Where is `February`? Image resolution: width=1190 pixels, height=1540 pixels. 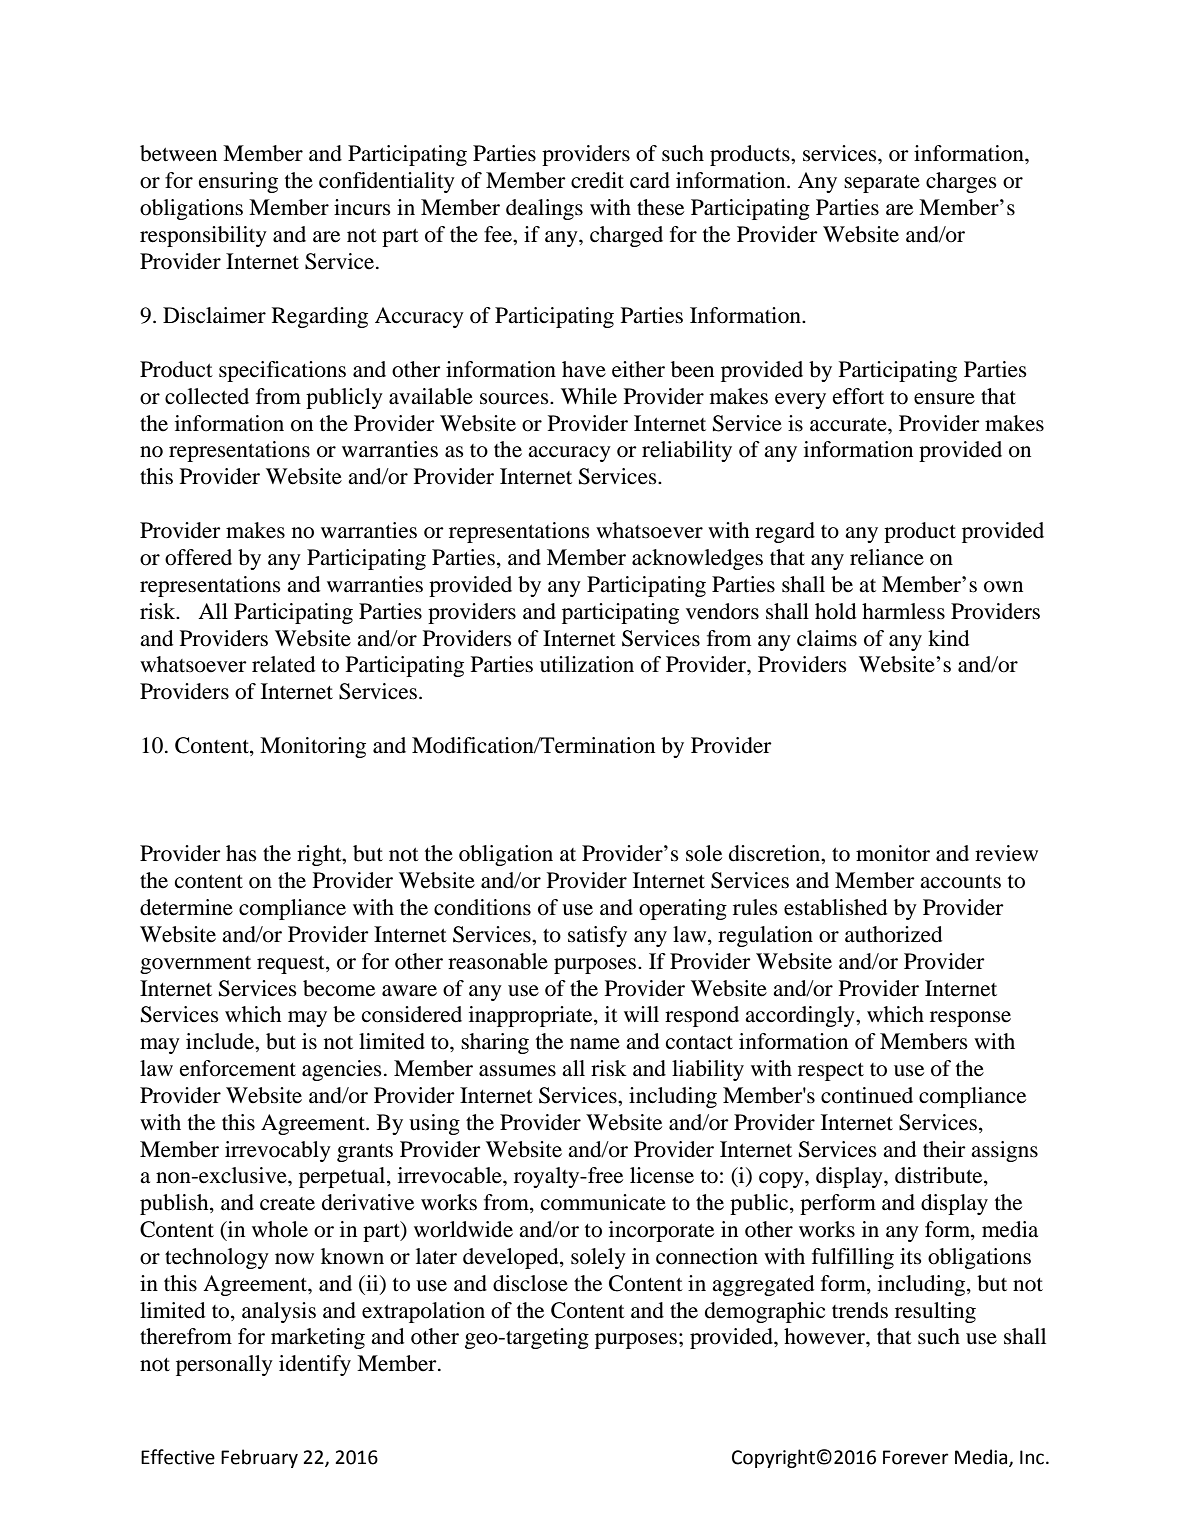 February is located at coordinates (259, 1458).
